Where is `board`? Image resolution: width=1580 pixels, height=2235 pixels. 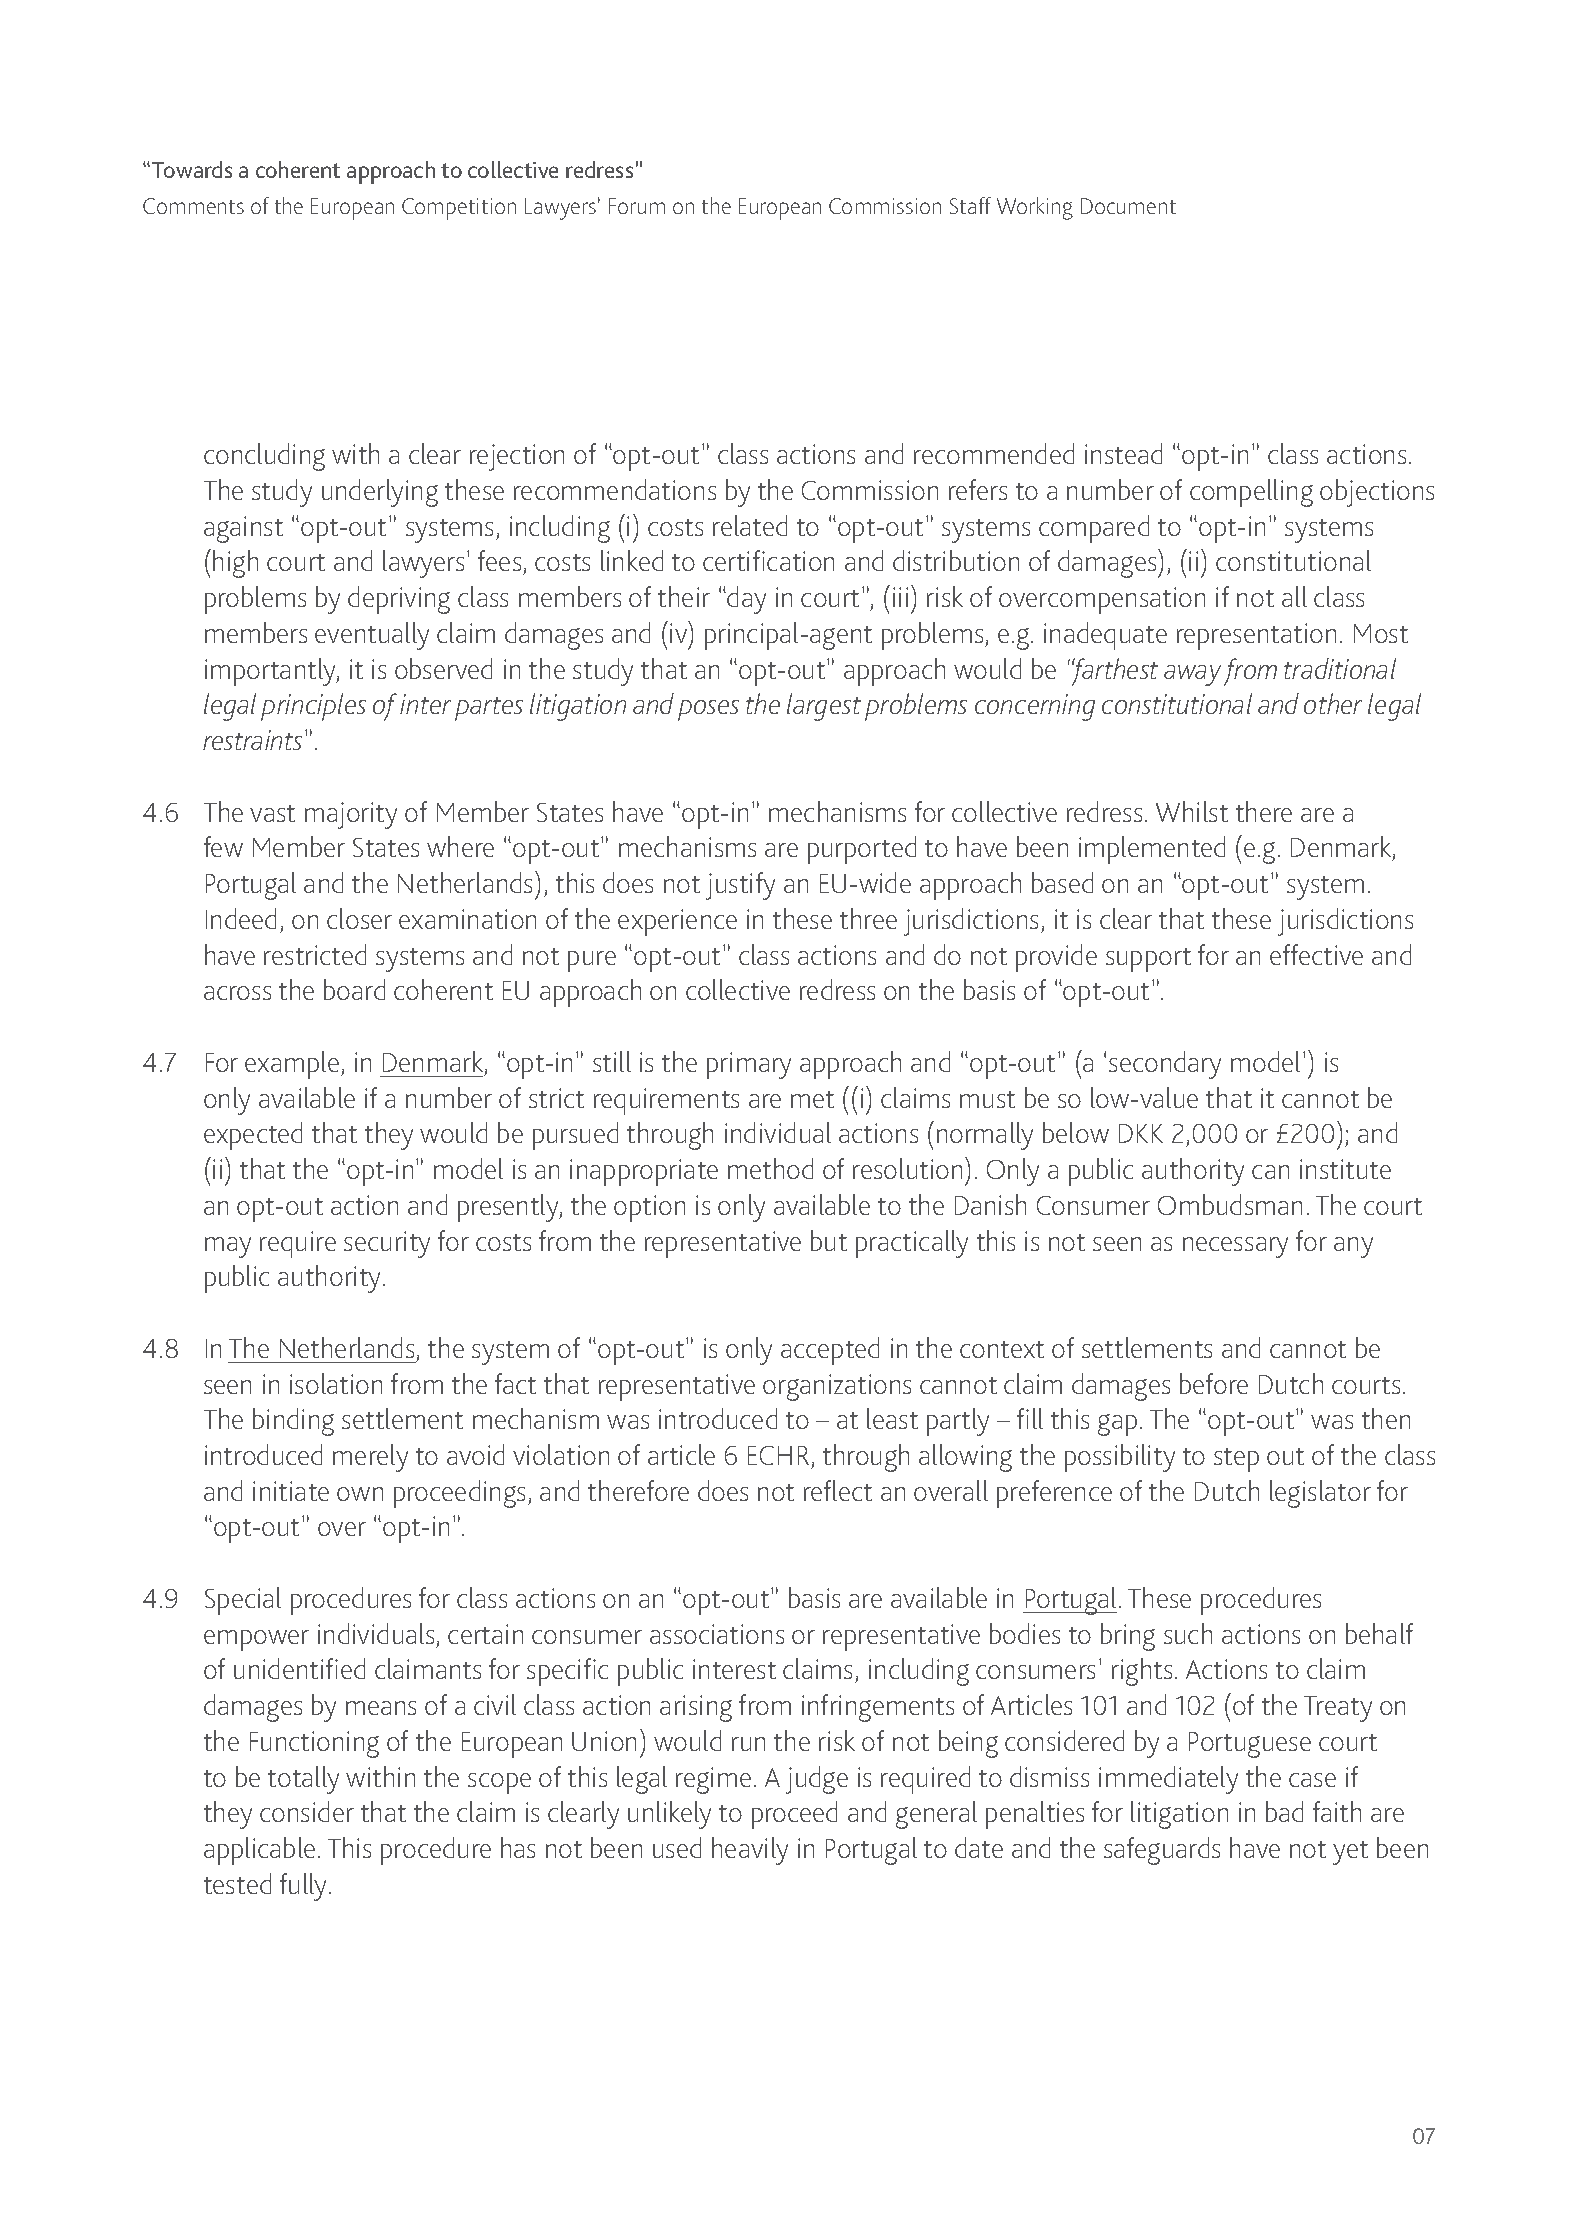 board is located at coordinates (354, 989).
